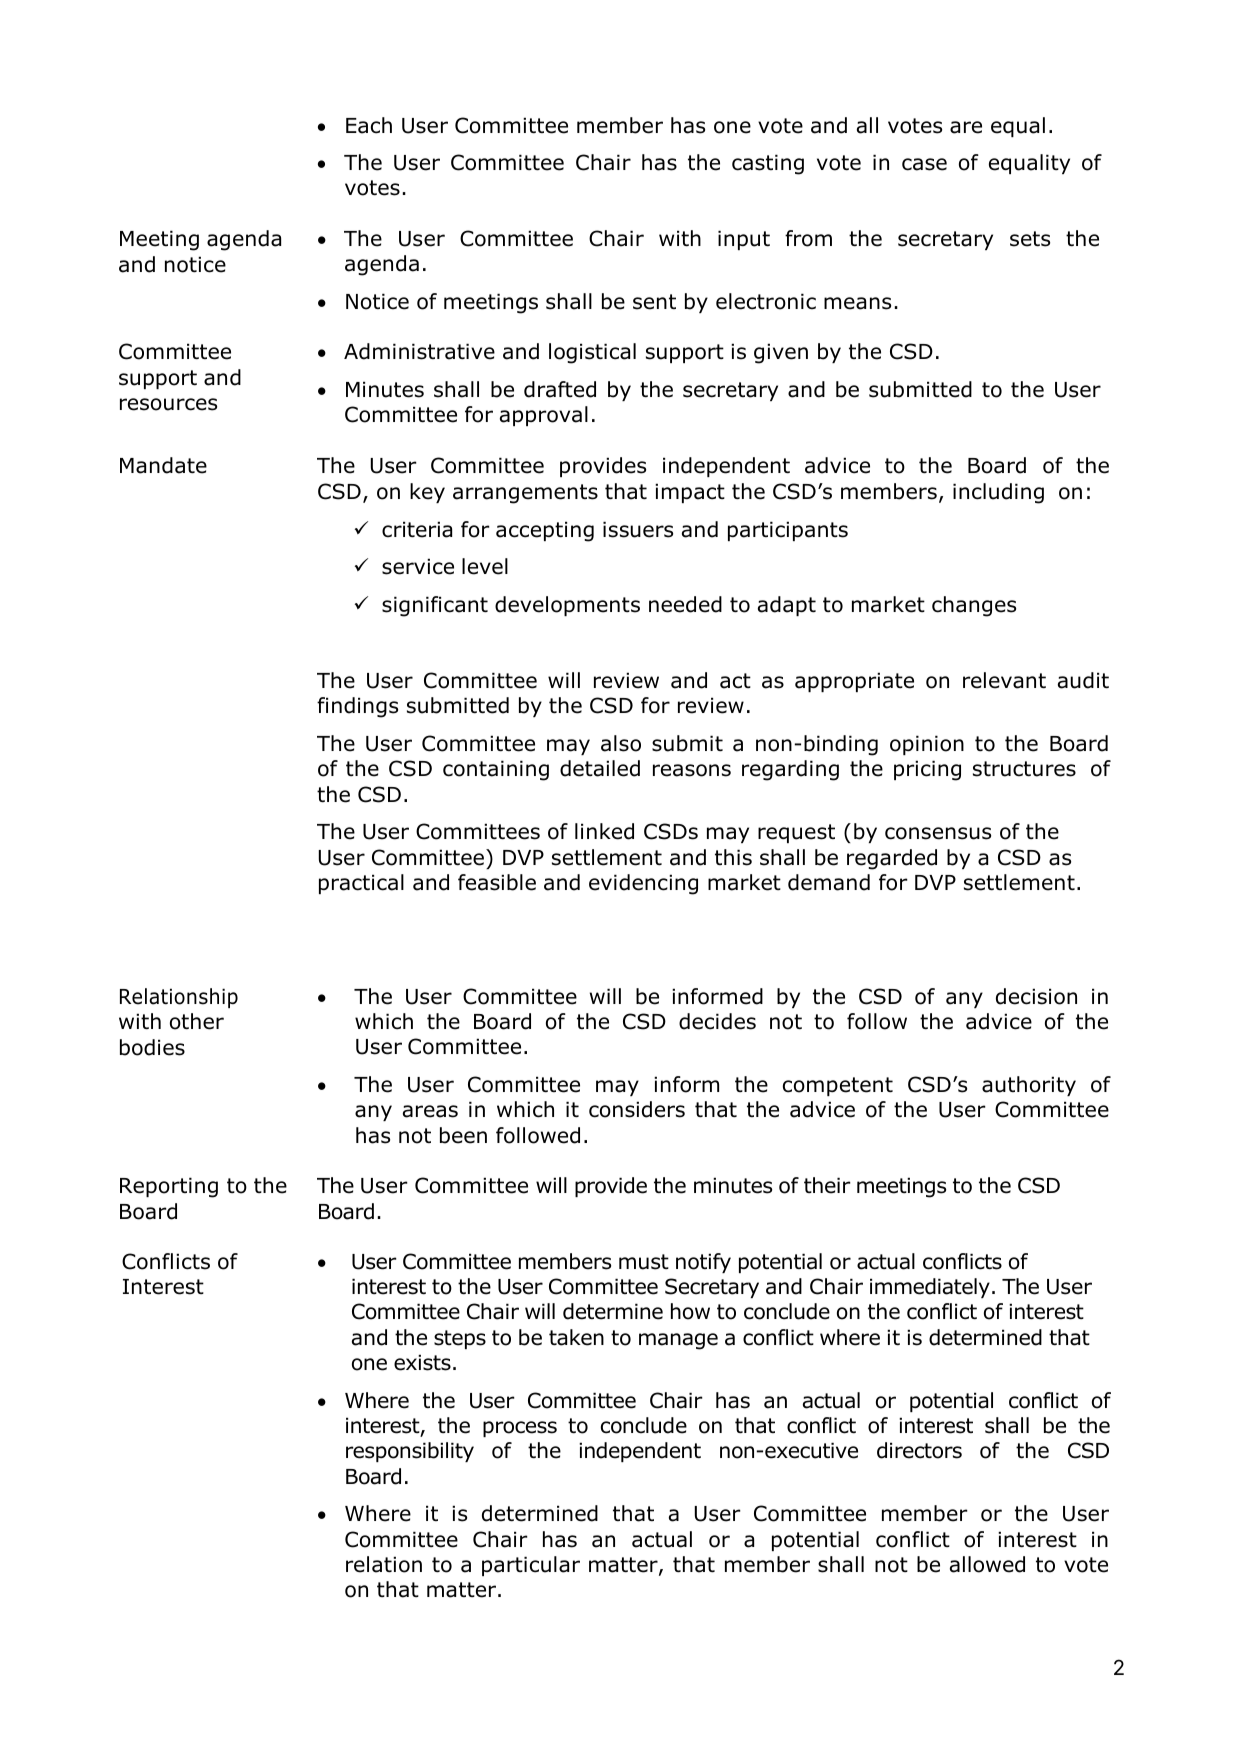  I want to click on particular, so click(531, 1566).
